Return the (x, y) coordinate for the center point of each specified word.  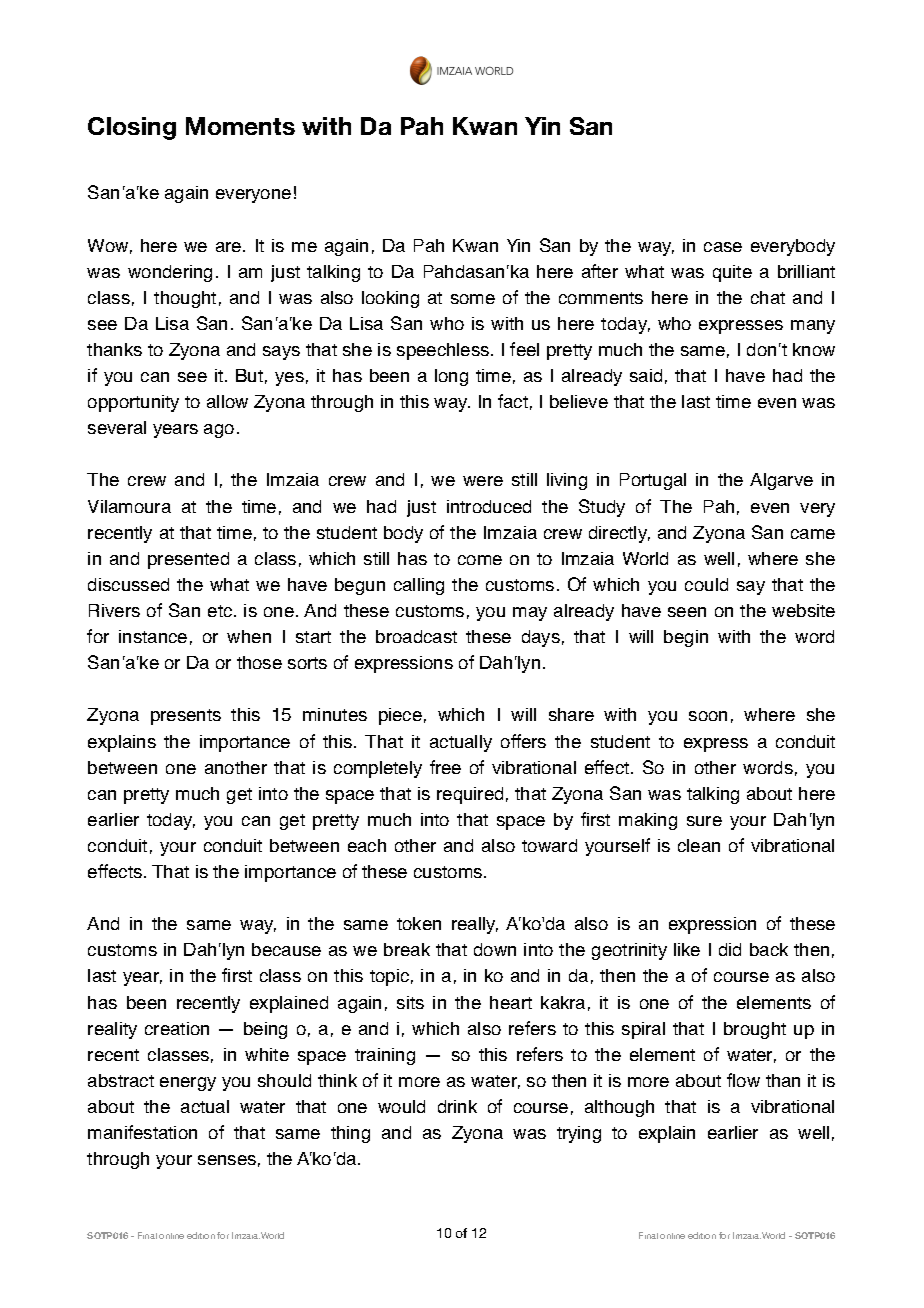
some (473, 299)
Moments (240, 126)
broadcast (416, 636)
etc (221, 611)
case (723, 247)
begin (686, 638)
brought (755, 1030)
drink (457, 1106)
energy (188, 1084)
